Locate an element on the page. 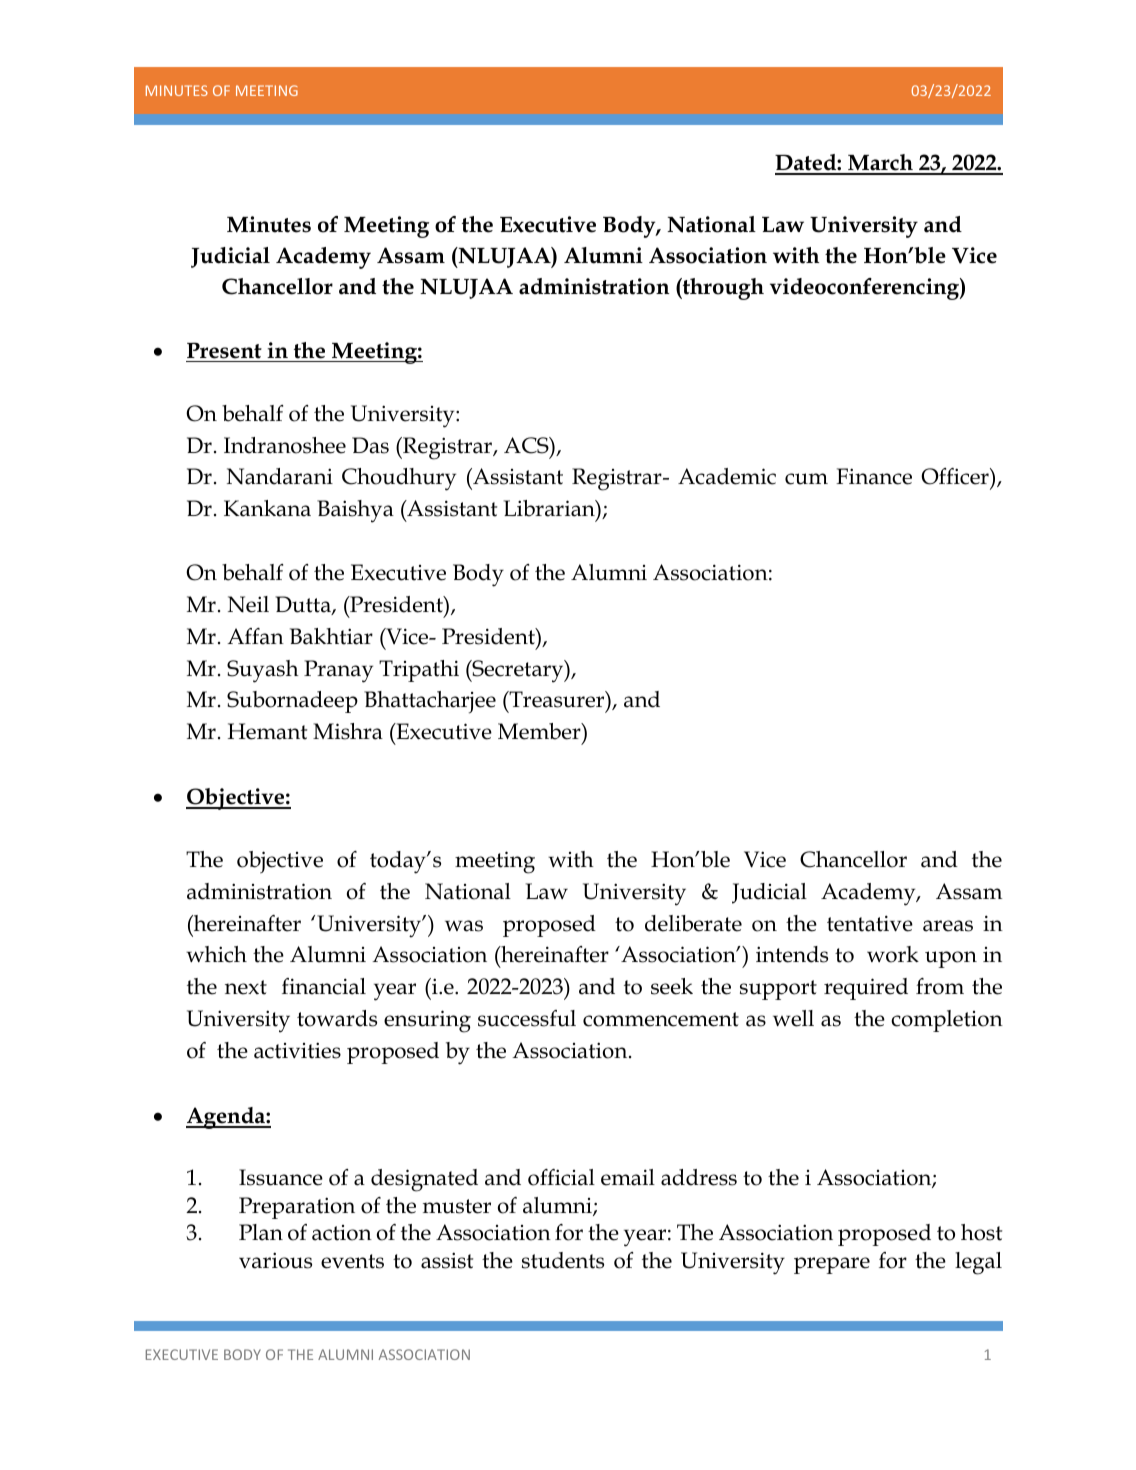  prepare is located at coordinates (832, 1265).
